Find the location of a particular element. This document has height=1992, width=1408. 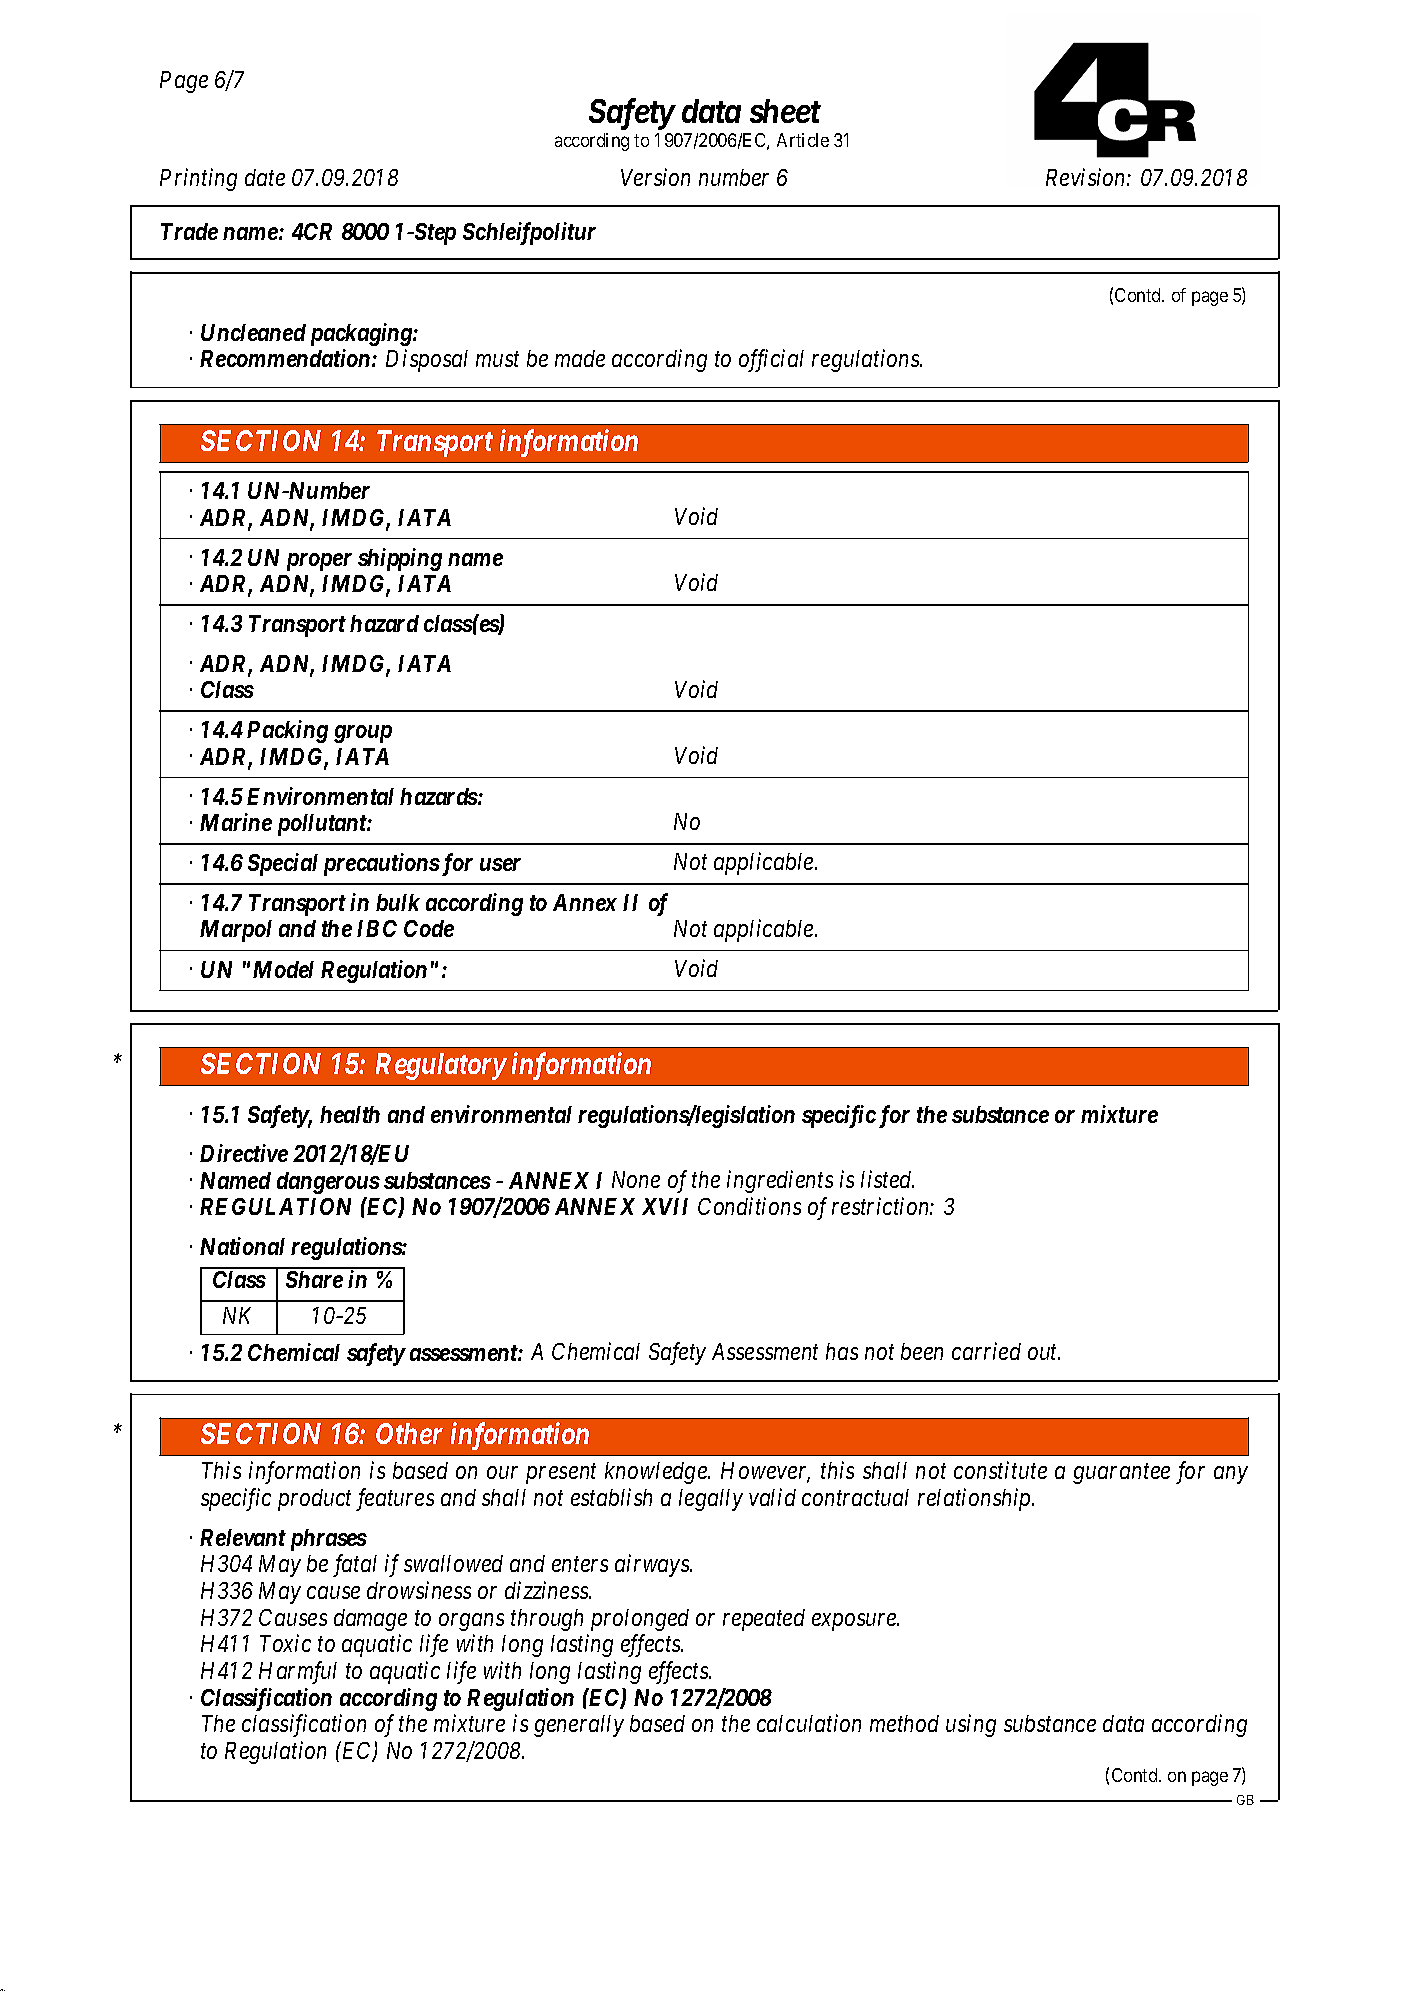

Revision is located at coordinates (1087, 177).
